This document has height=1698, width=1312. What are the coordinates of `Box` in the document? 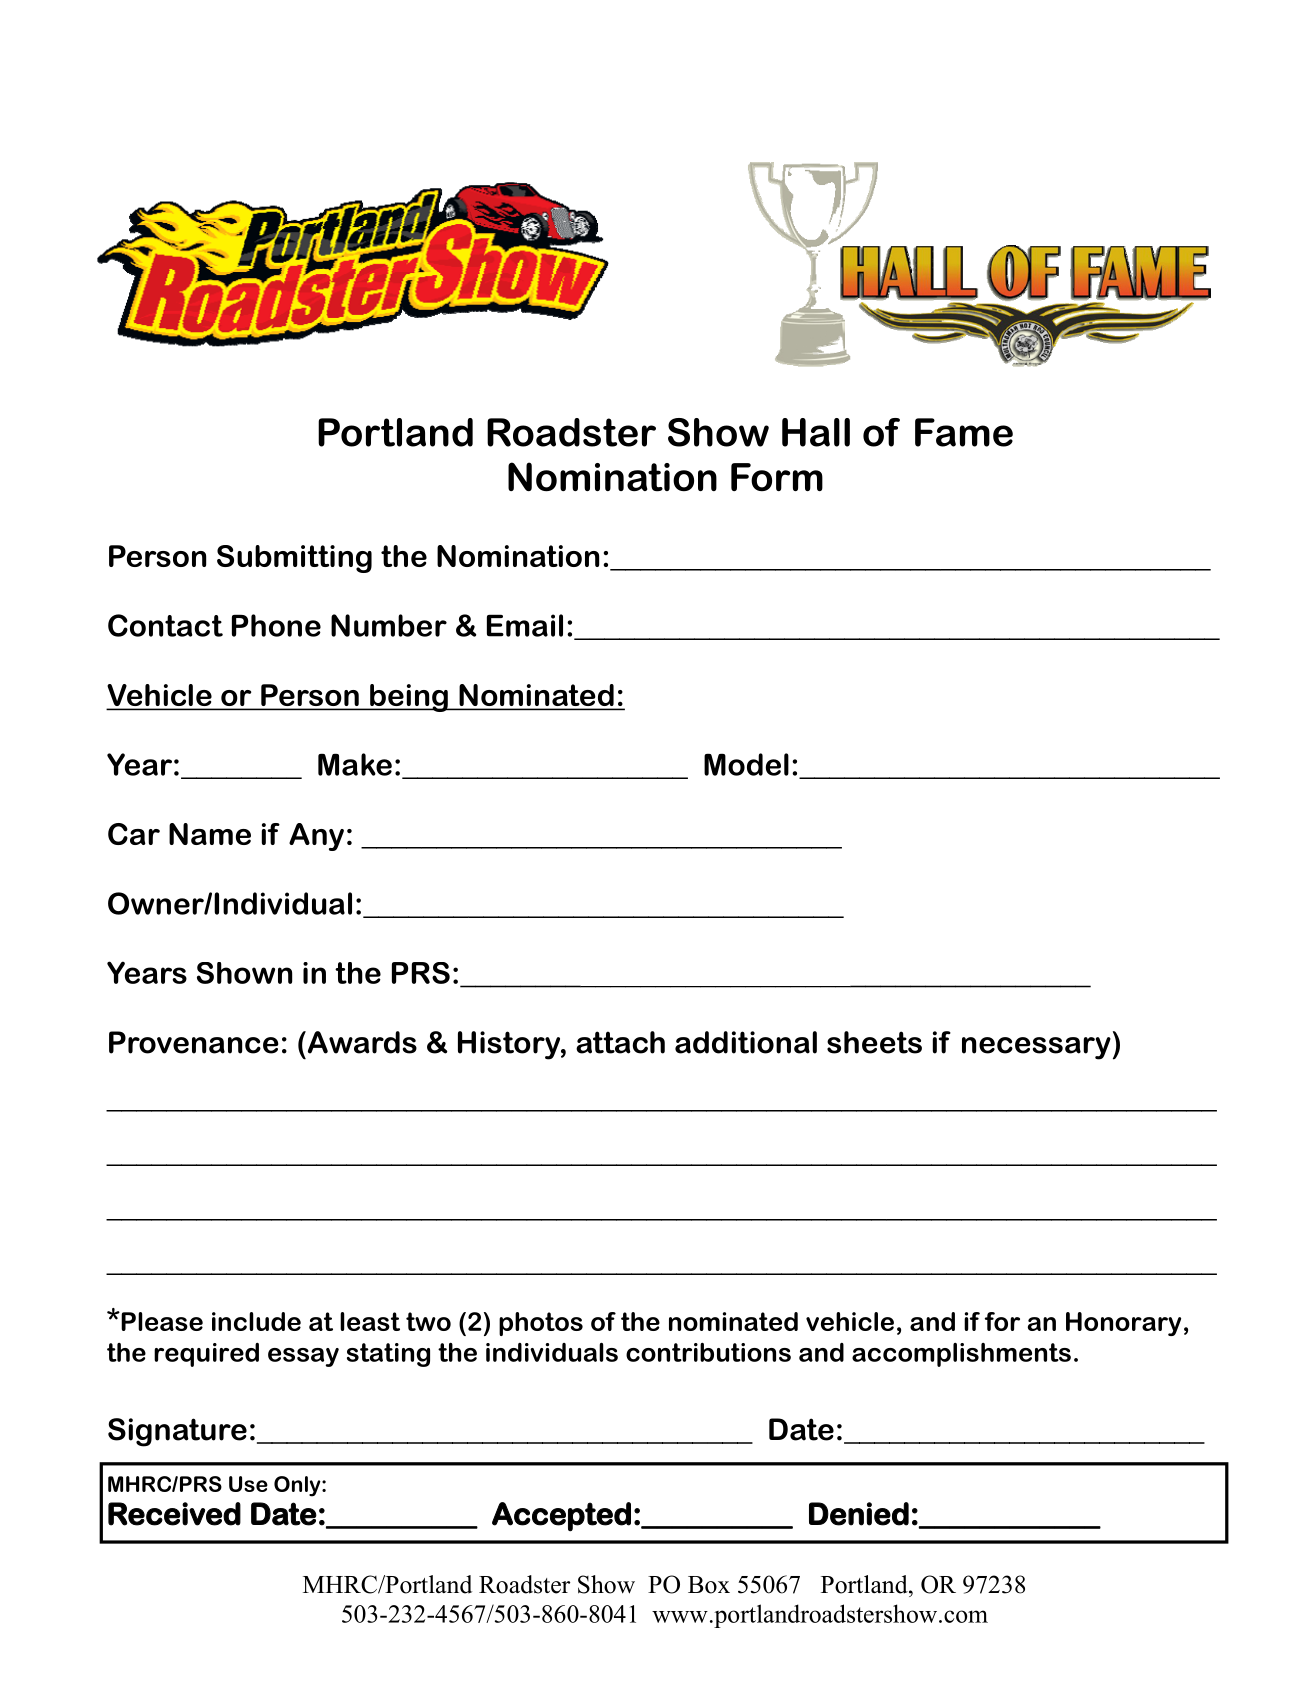 It's located at (709, 1585).
